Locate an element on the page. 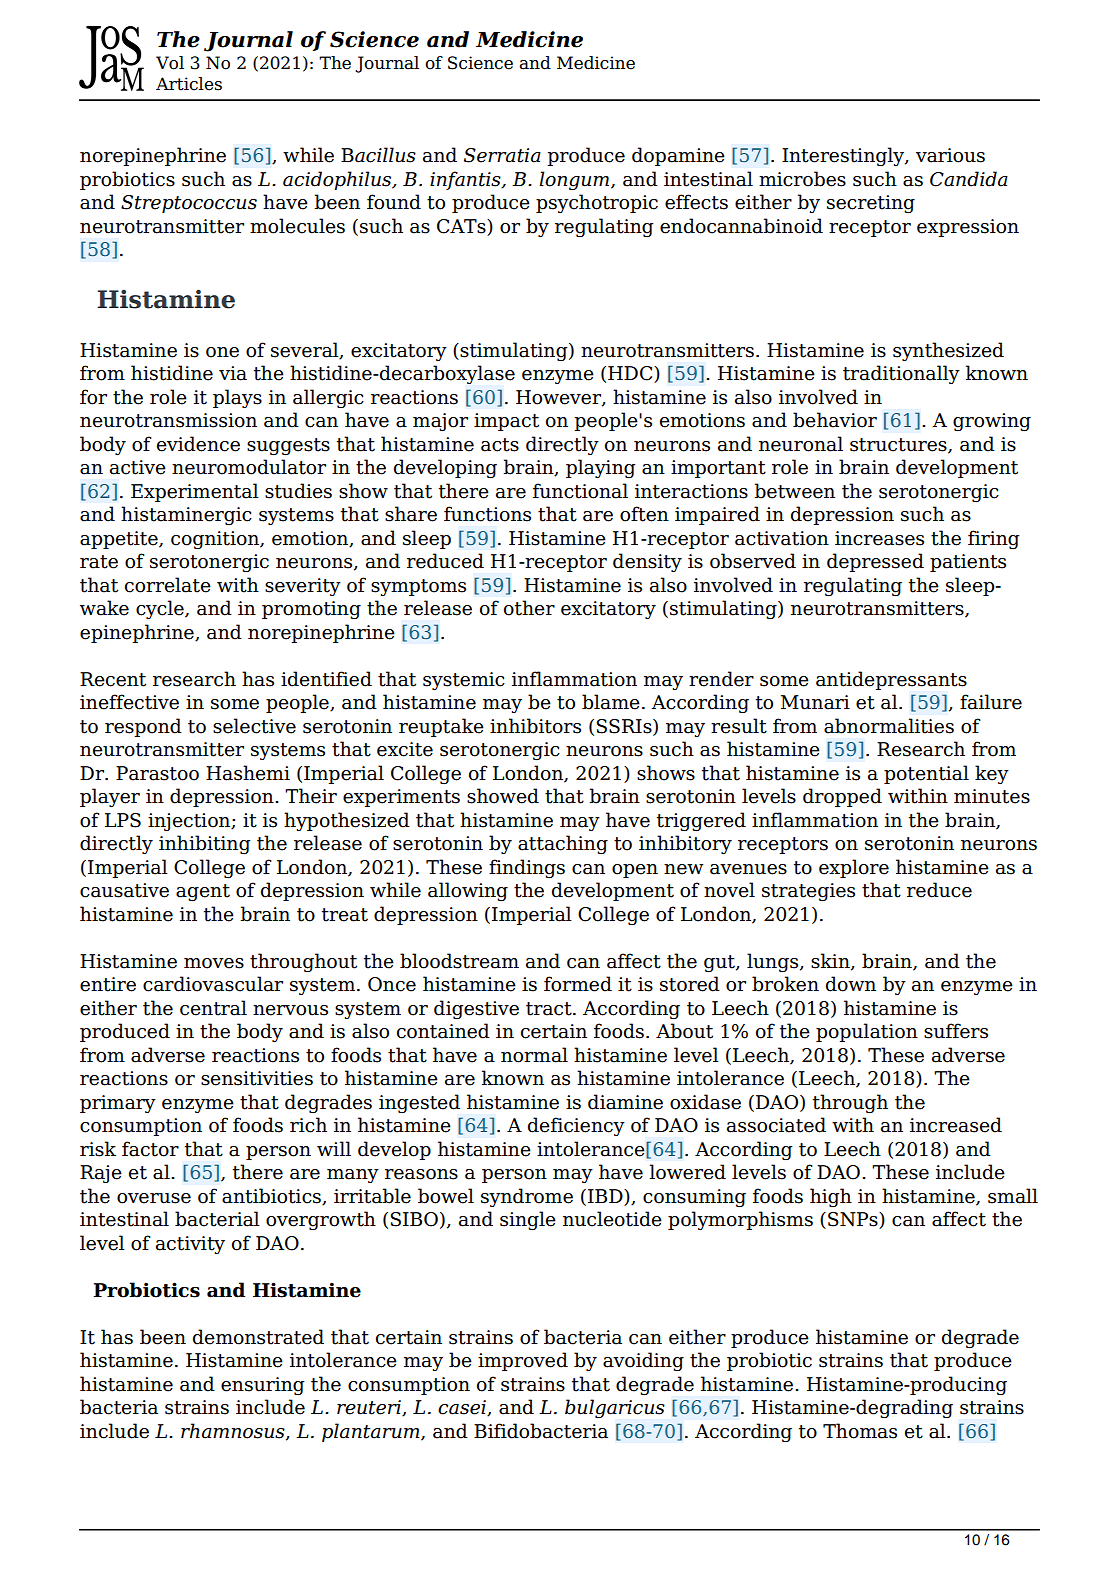 This document has height=1583, width=1119. increased is located at coordinates (956, 1125).
